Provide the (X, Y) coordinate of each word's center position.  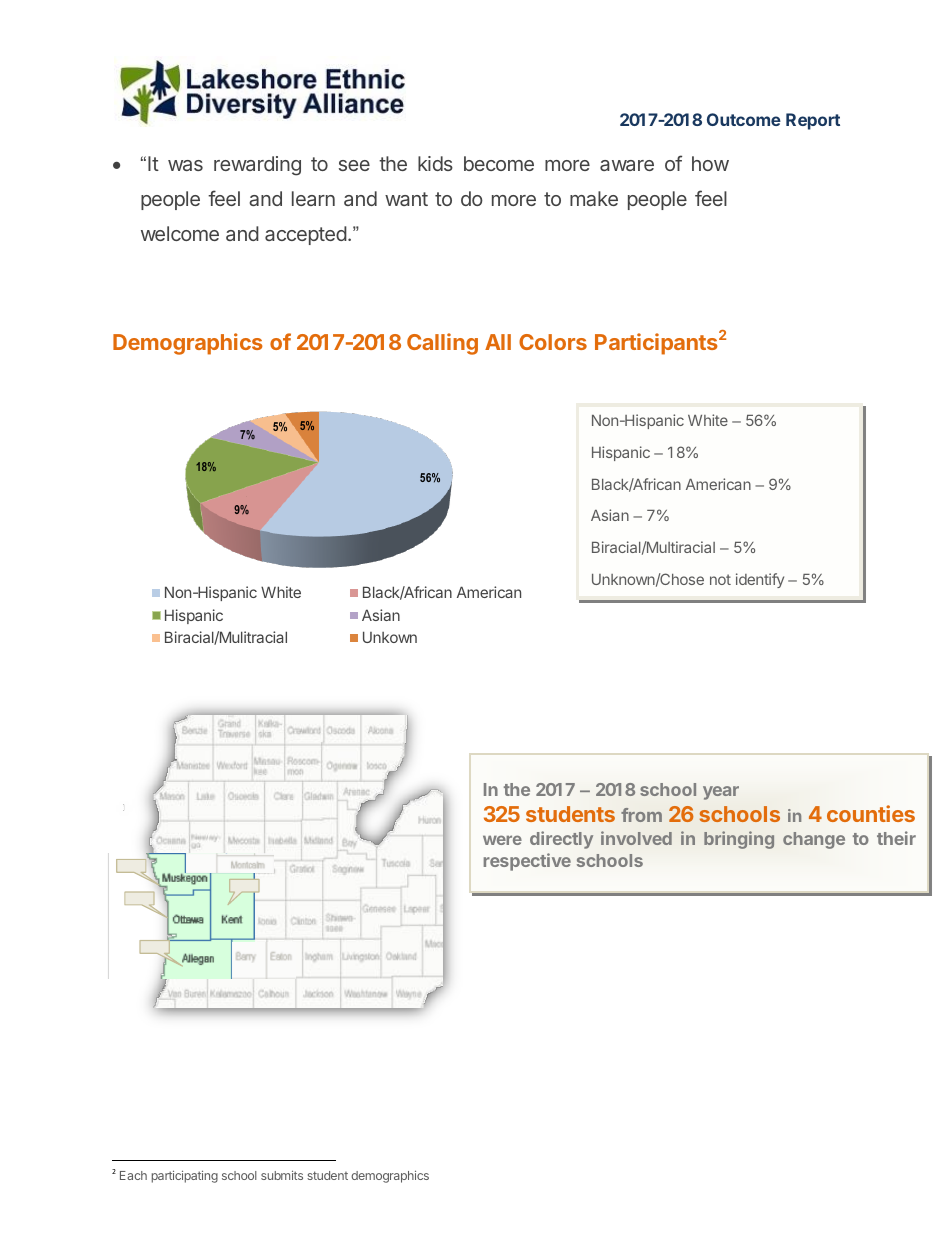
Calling (442, 344)
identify (760, 580)
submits (282, 1175)
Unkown (390, 637)
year (721, 793)
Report (813, 121)
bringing (739, 840)
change (814, 840)
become (499, 163)
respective (527, 862)
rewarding (257, 166)
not (720, 579)
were (502, 840)
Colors (553, 342)
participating (185, 1176)
